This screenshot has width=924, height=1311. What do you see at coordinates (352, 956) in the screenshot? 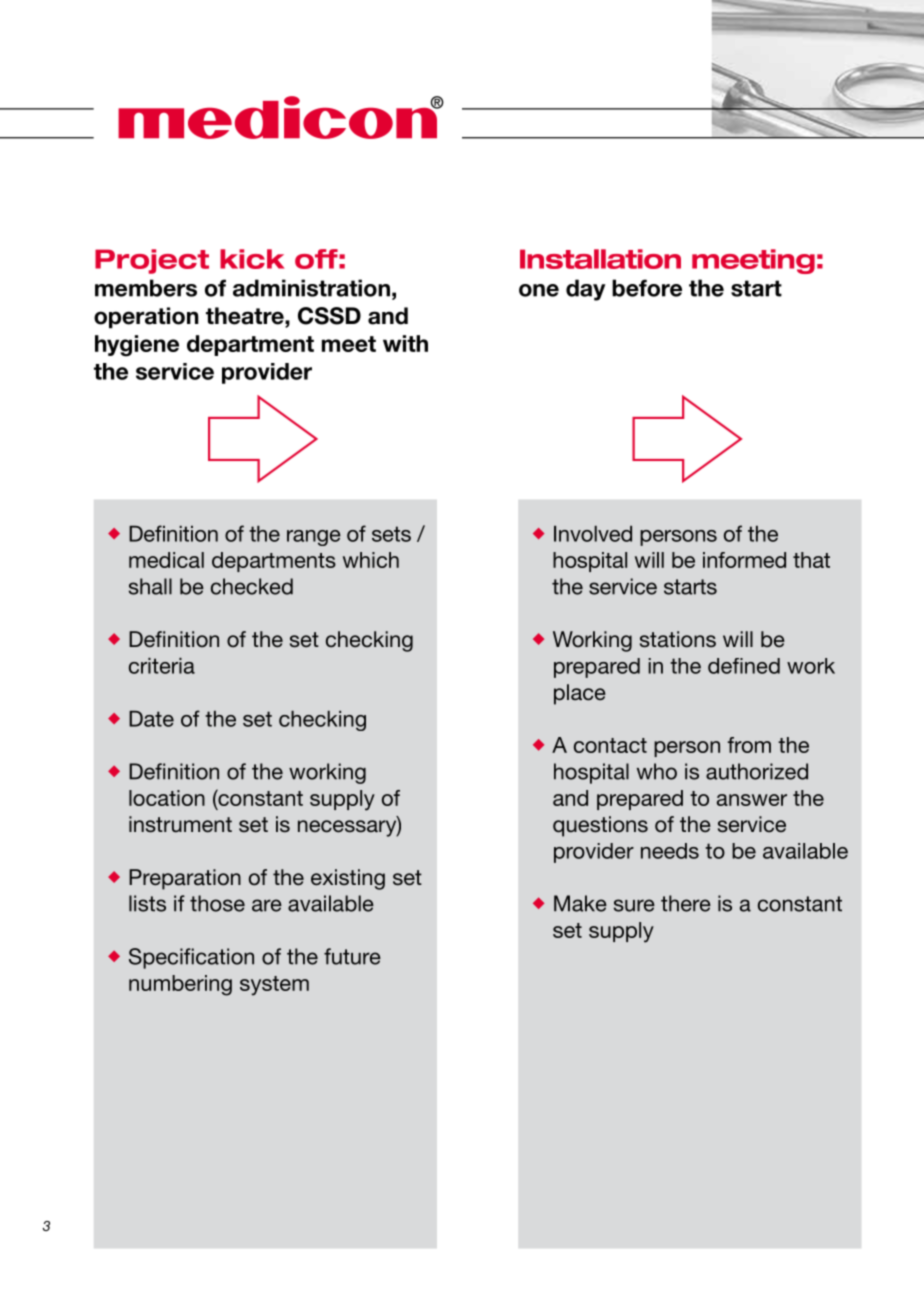
I see `future` at bounding box center [352, 956].
